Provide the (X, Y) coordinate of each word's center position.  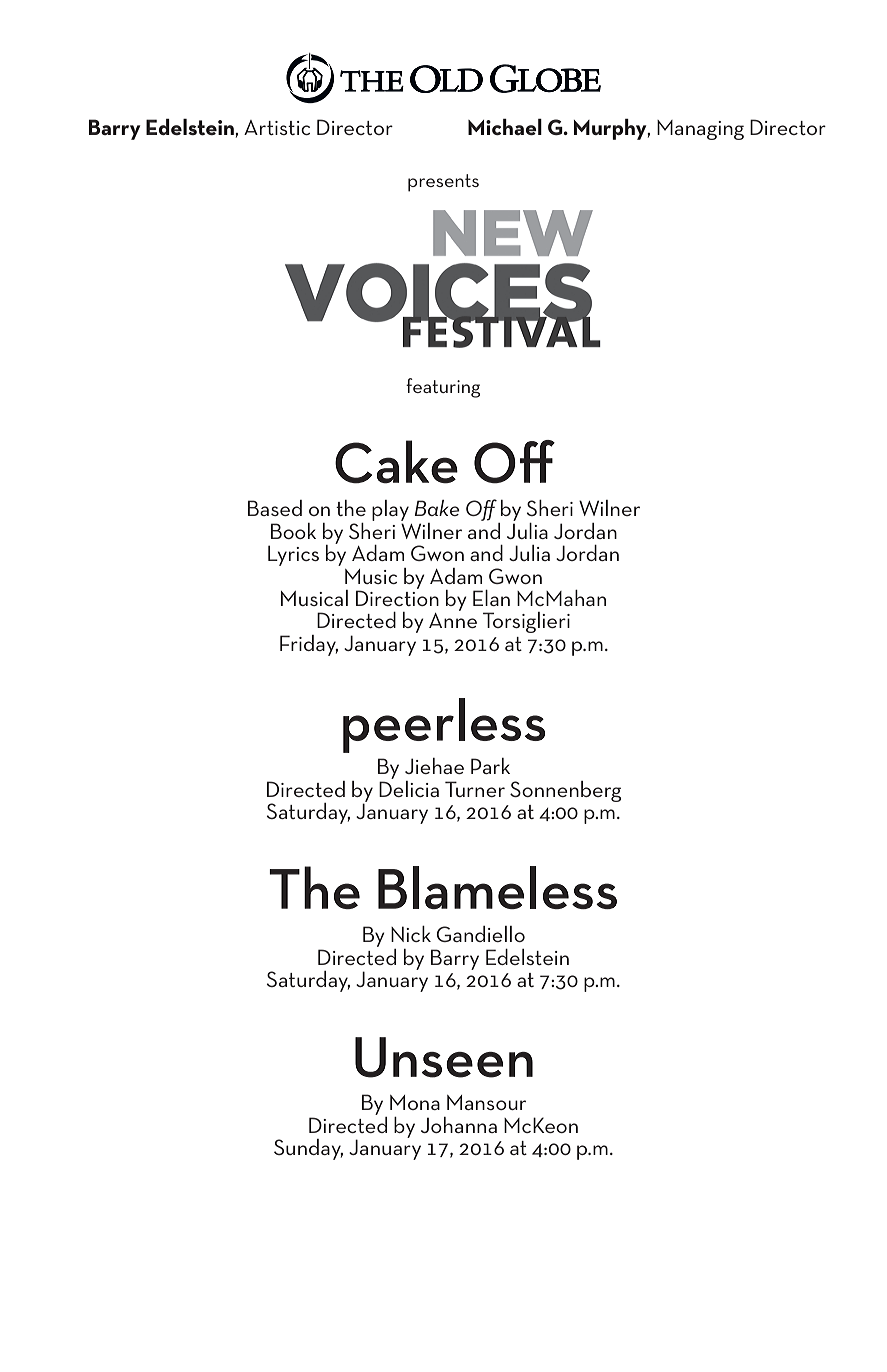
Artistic (277, 127)
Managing (700, 130)
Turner (475, 789)
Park (490, 766)
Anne (453, 620)
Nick (411, 934)
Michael (505, 126)
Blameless (497, 887)
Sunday (308, 1149)
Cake (396, 462)
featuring (443, 388)
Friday (309, 645)
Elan (491, 598)
